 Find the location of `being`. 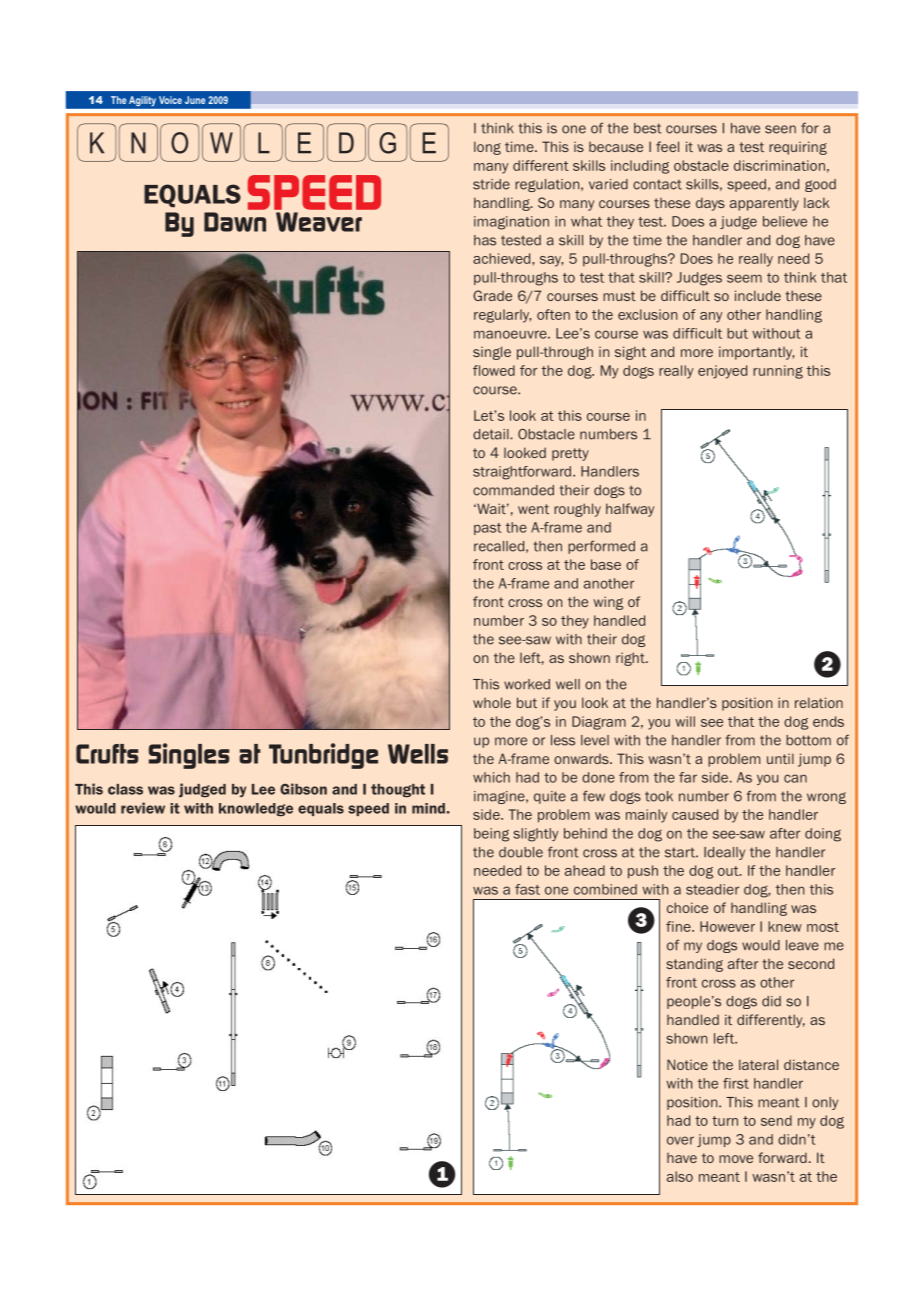

being is located at coordinates (491, 835).
